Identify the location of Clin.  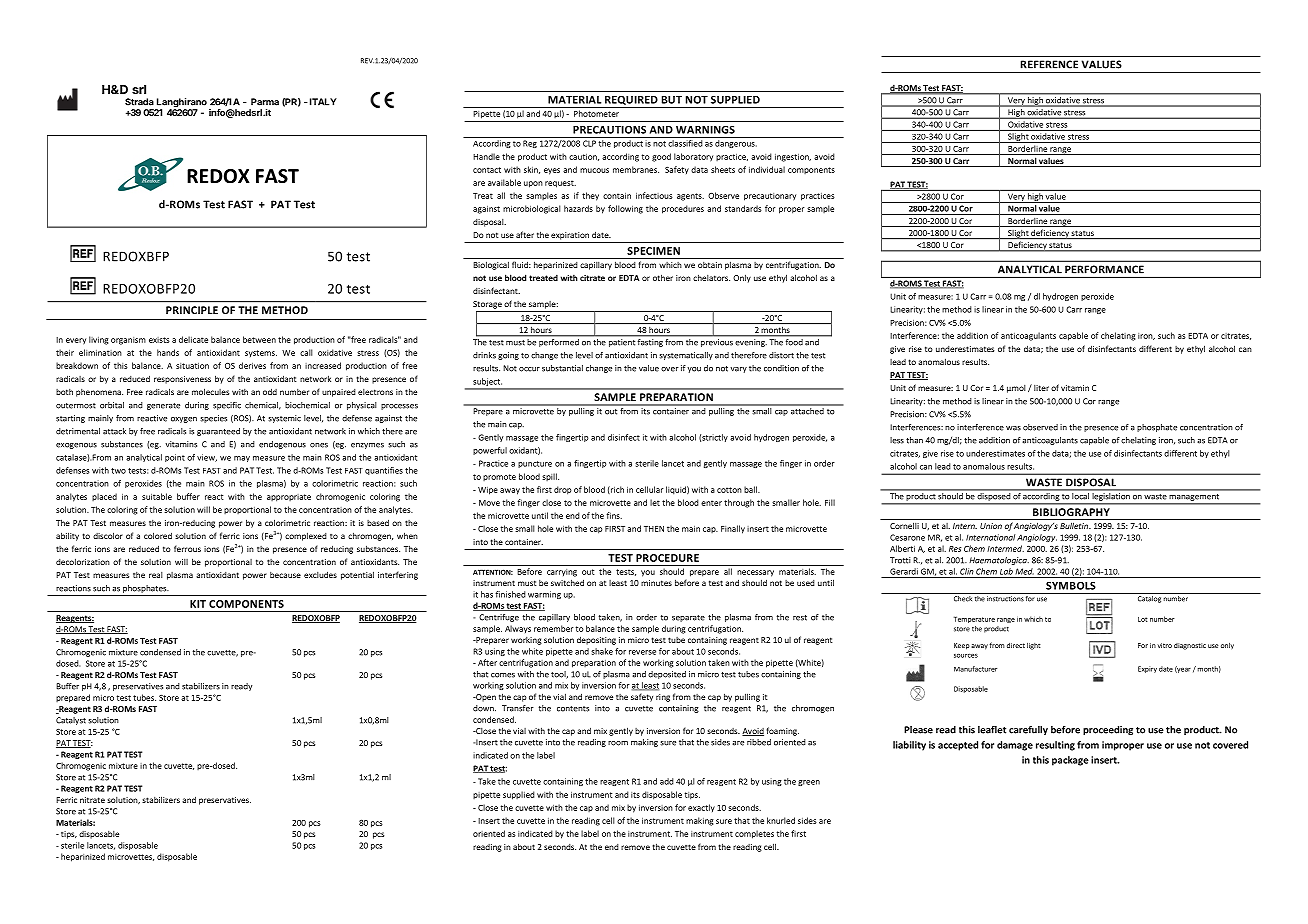
(967, 571).
